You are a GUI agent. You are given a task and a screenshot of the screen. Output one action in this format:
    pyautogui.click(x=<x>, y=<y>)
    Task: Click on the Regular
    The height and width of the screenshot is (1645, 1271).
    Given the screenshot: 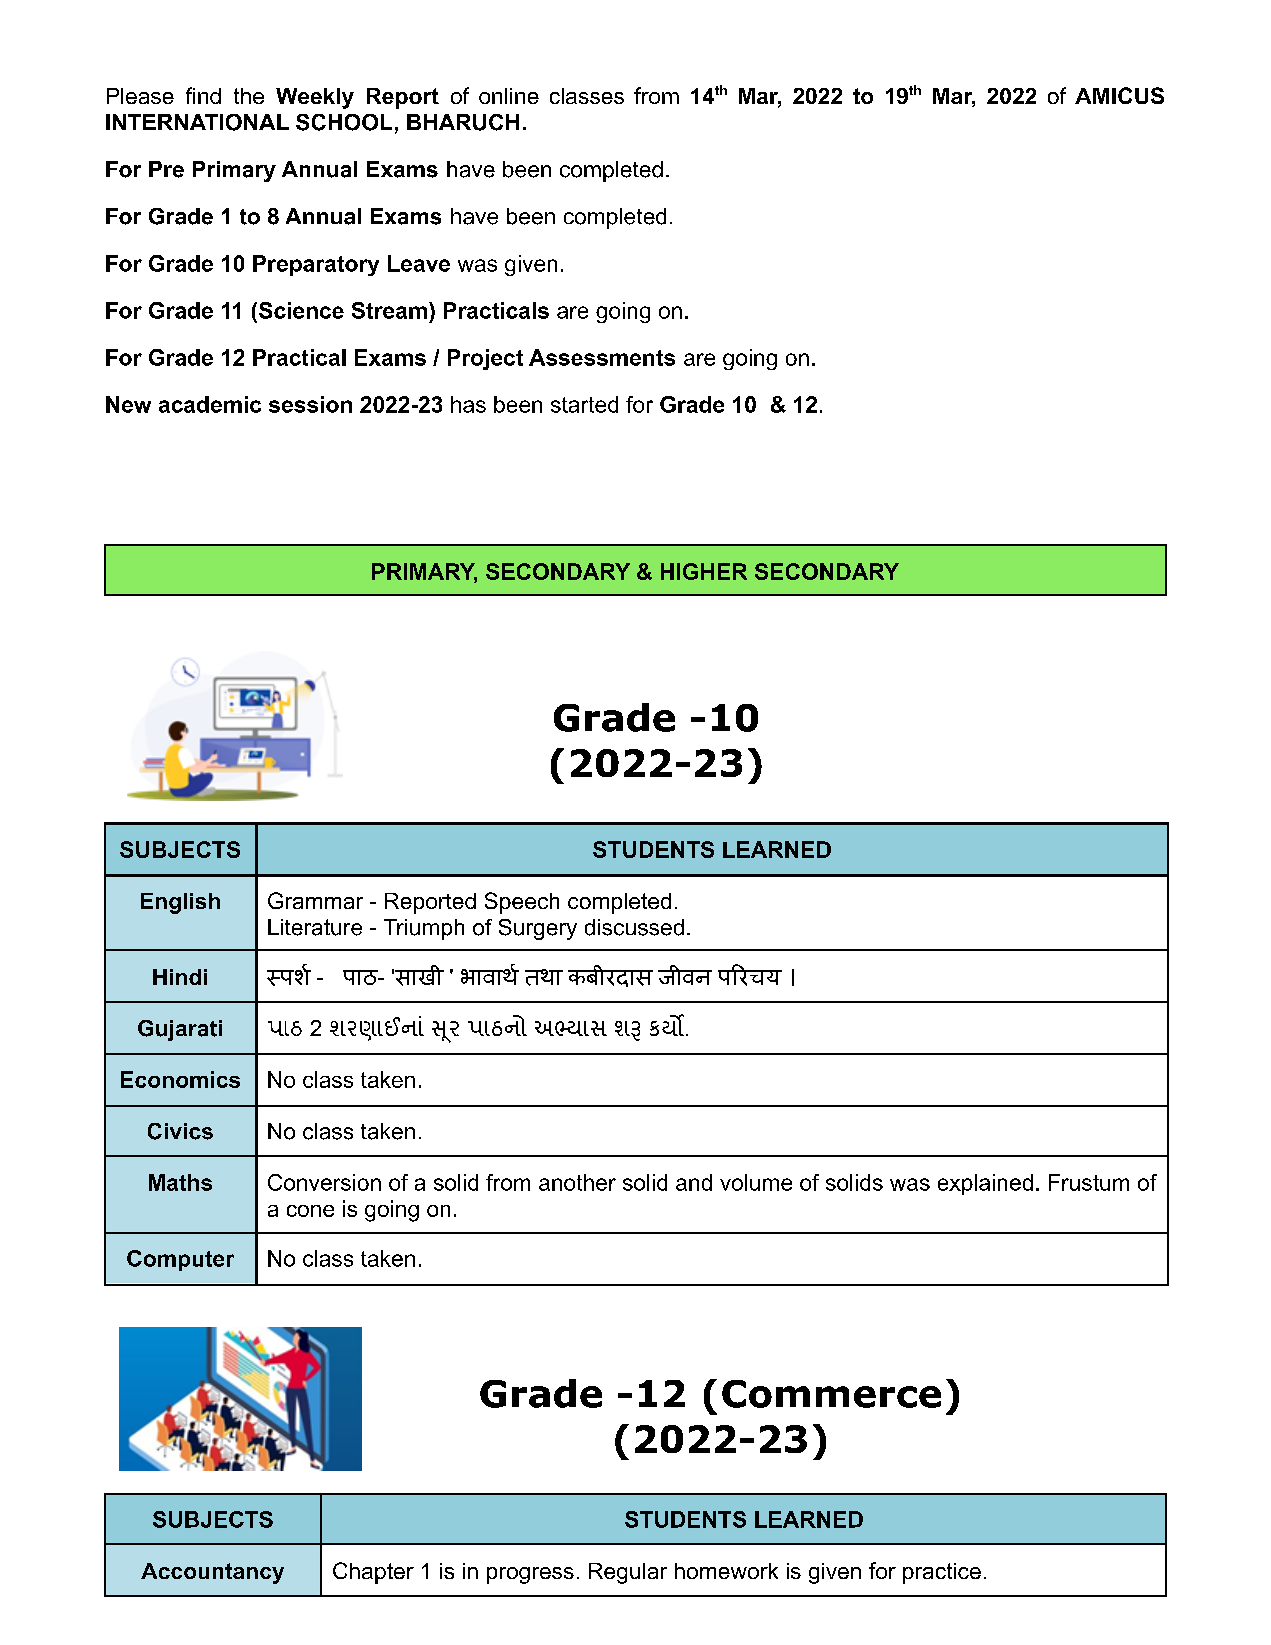 What is the action you would take?
    pyautogui.click(x=628, y=1573)
